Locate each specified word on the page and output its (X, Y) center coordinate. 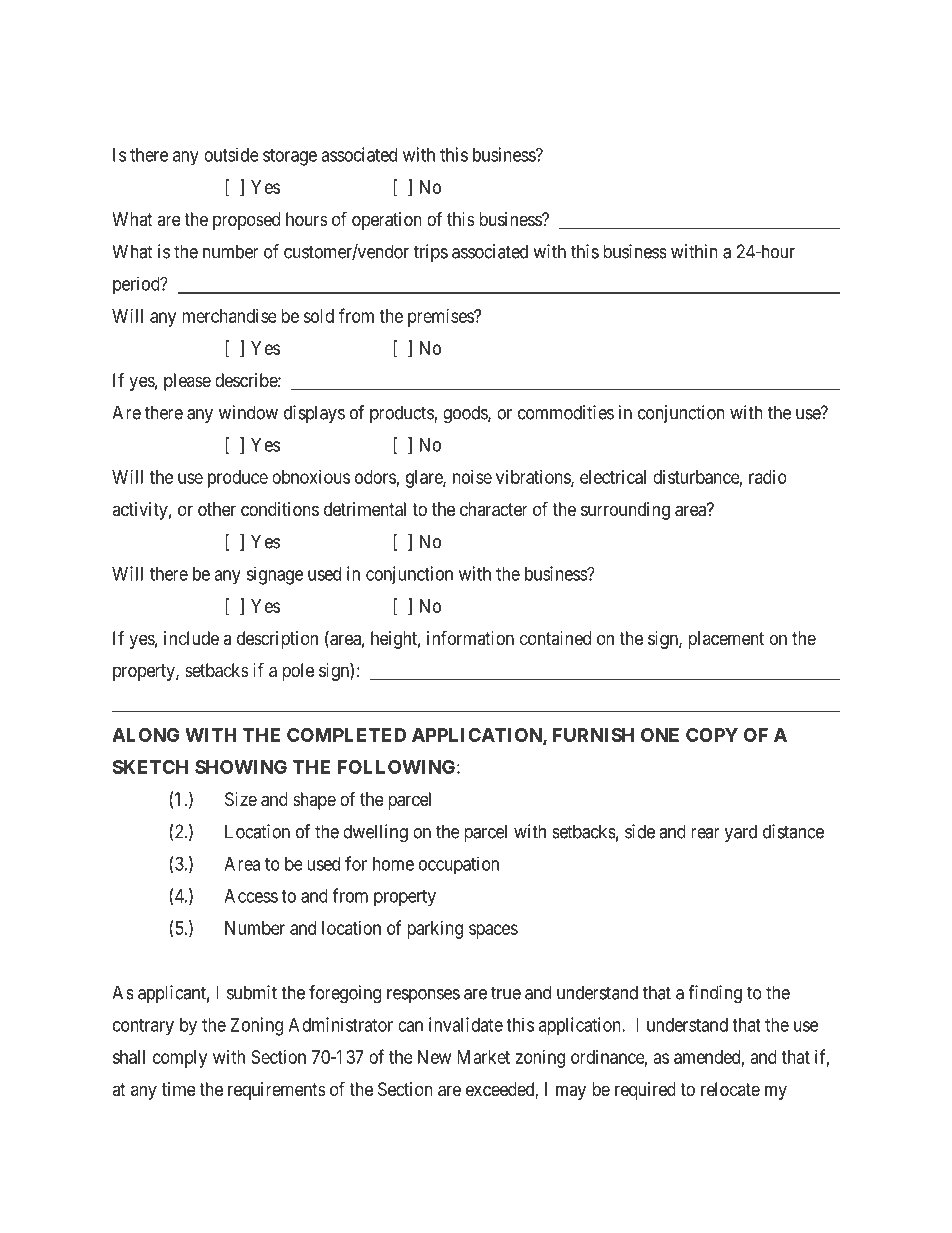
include (191, 638)
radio (768, 477)
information (470, 637)
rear (705, 833)
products (402, 414)
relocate (730, 1089)
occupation (459, 865)
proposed (246, 221)
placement (726, 640)
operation (387, 221)
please (187, 382)
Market (483, 1057)
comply (180, 1059)
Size (241, 799)
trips (431, 253)
